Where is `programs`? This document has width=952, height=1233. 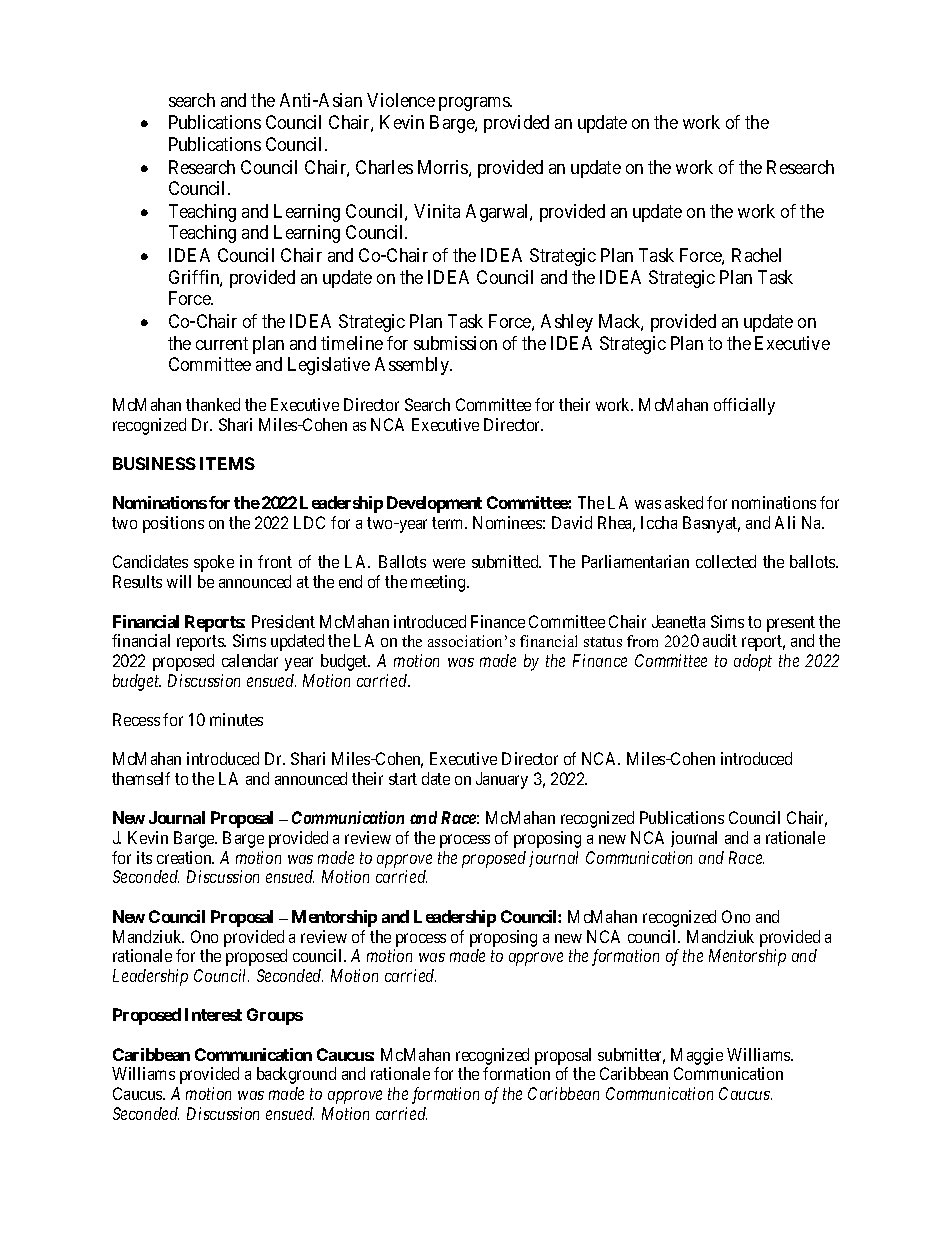
programs is located at coordinates (475, 104).
